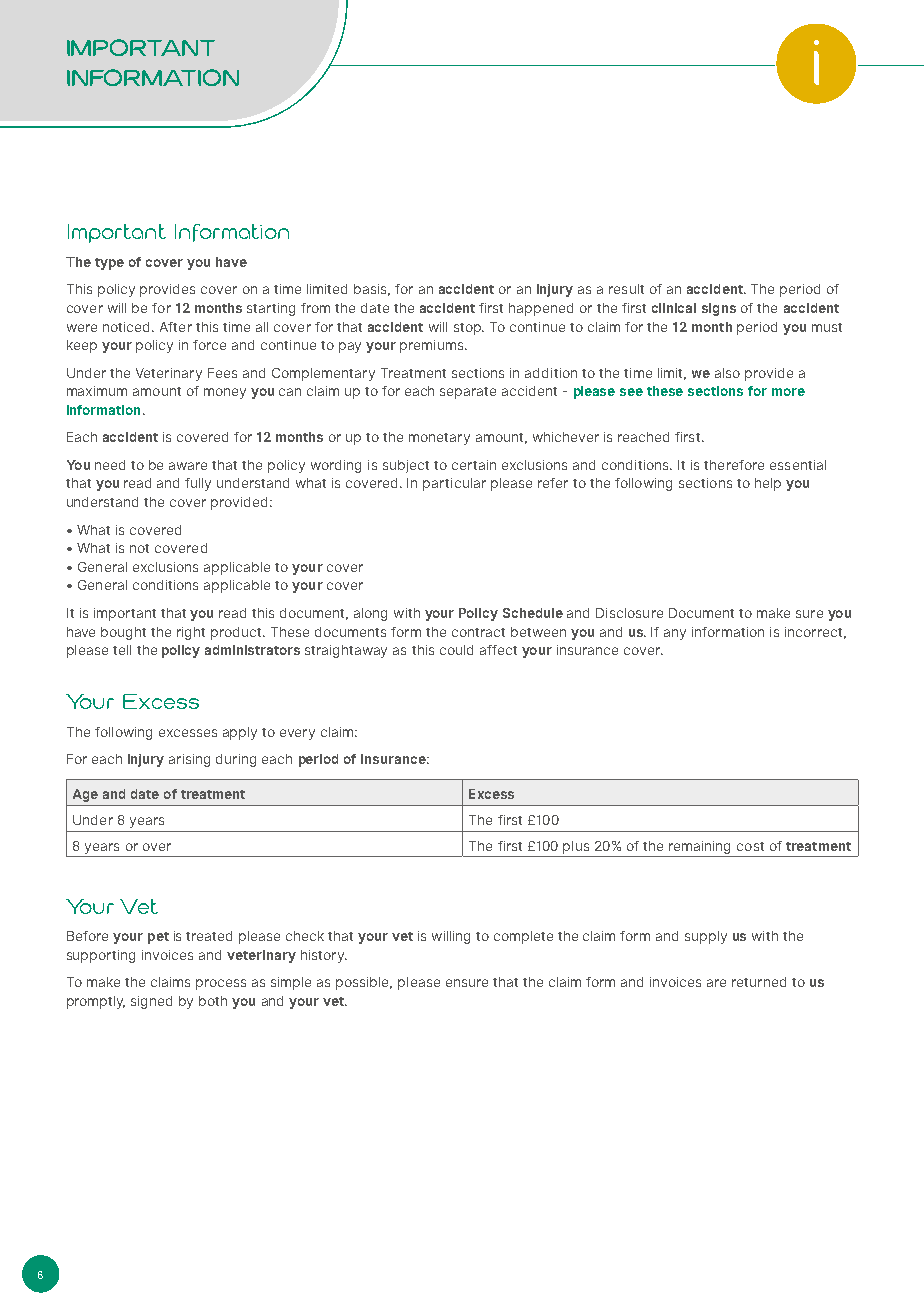 The width and height of the screenshot is (924, 1308). Describe the element at coordinates (151, 1002) in the screenshot. I see `signed` at that location.
